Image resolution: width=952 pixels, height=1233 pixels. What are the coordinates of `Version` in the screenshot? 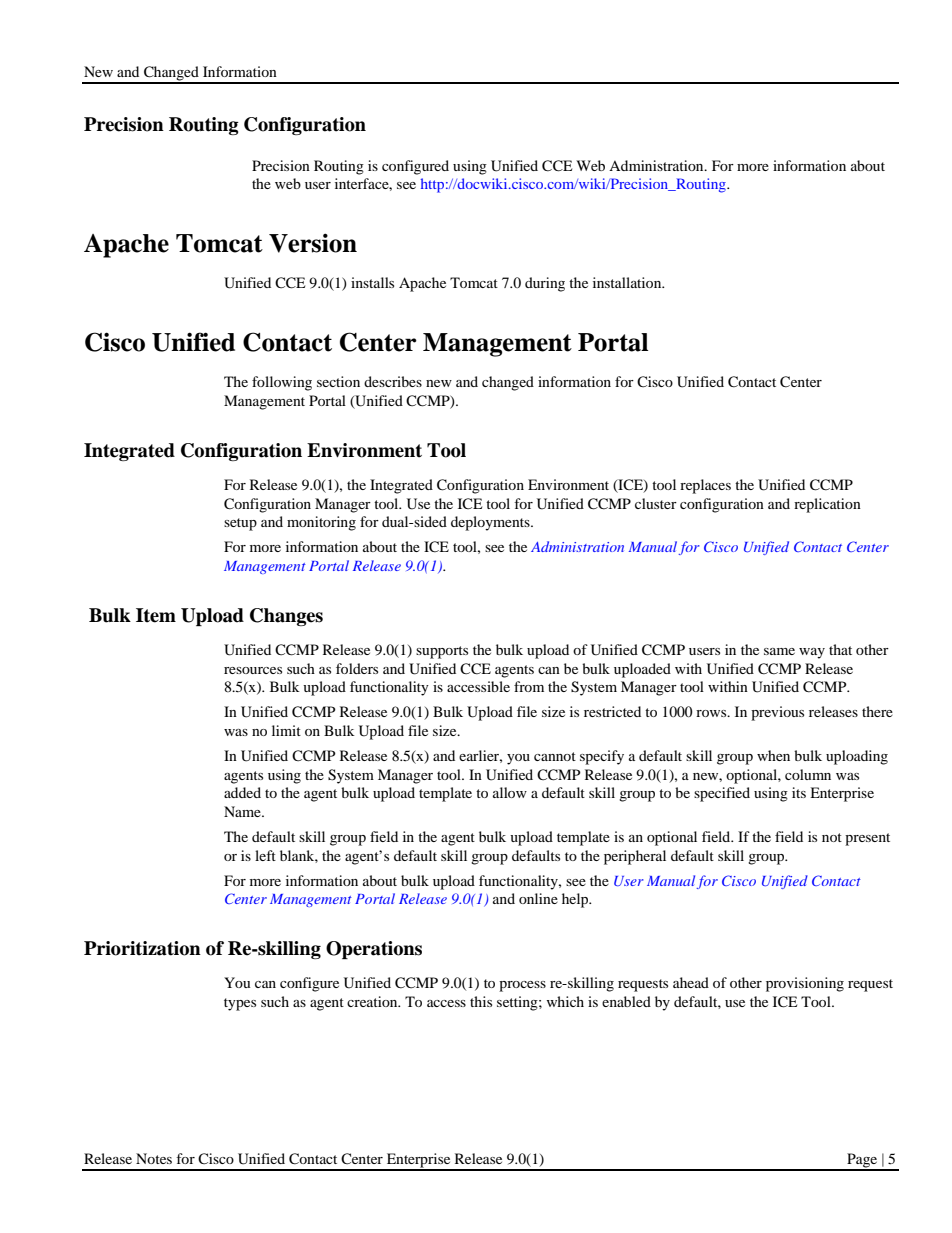 It's located at (313, 243).
